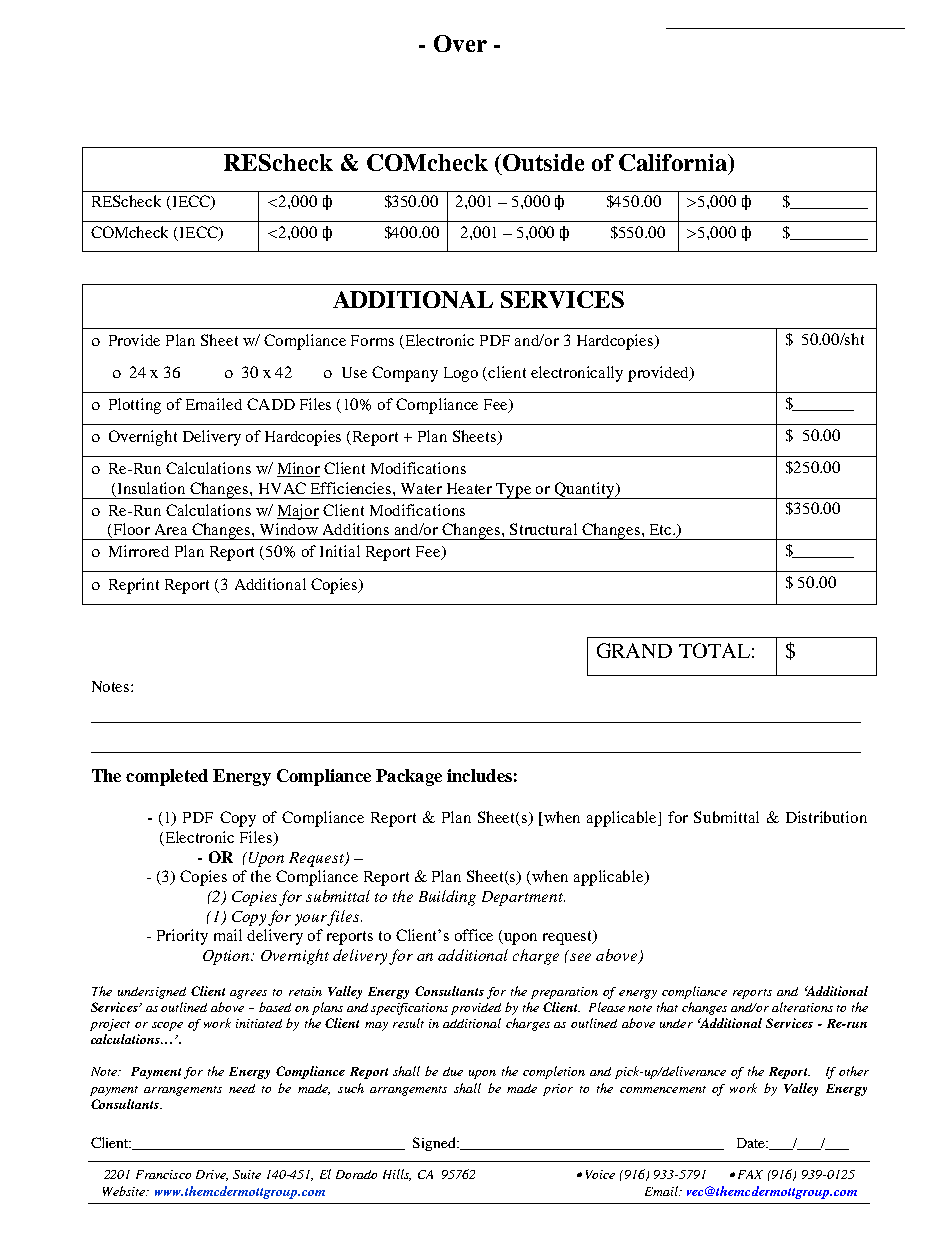 Image resolution: width=952 pixels, height=1233 pixels. Describe the element at coordinates (542, 162) in the page. I see `Outside` at that location.
